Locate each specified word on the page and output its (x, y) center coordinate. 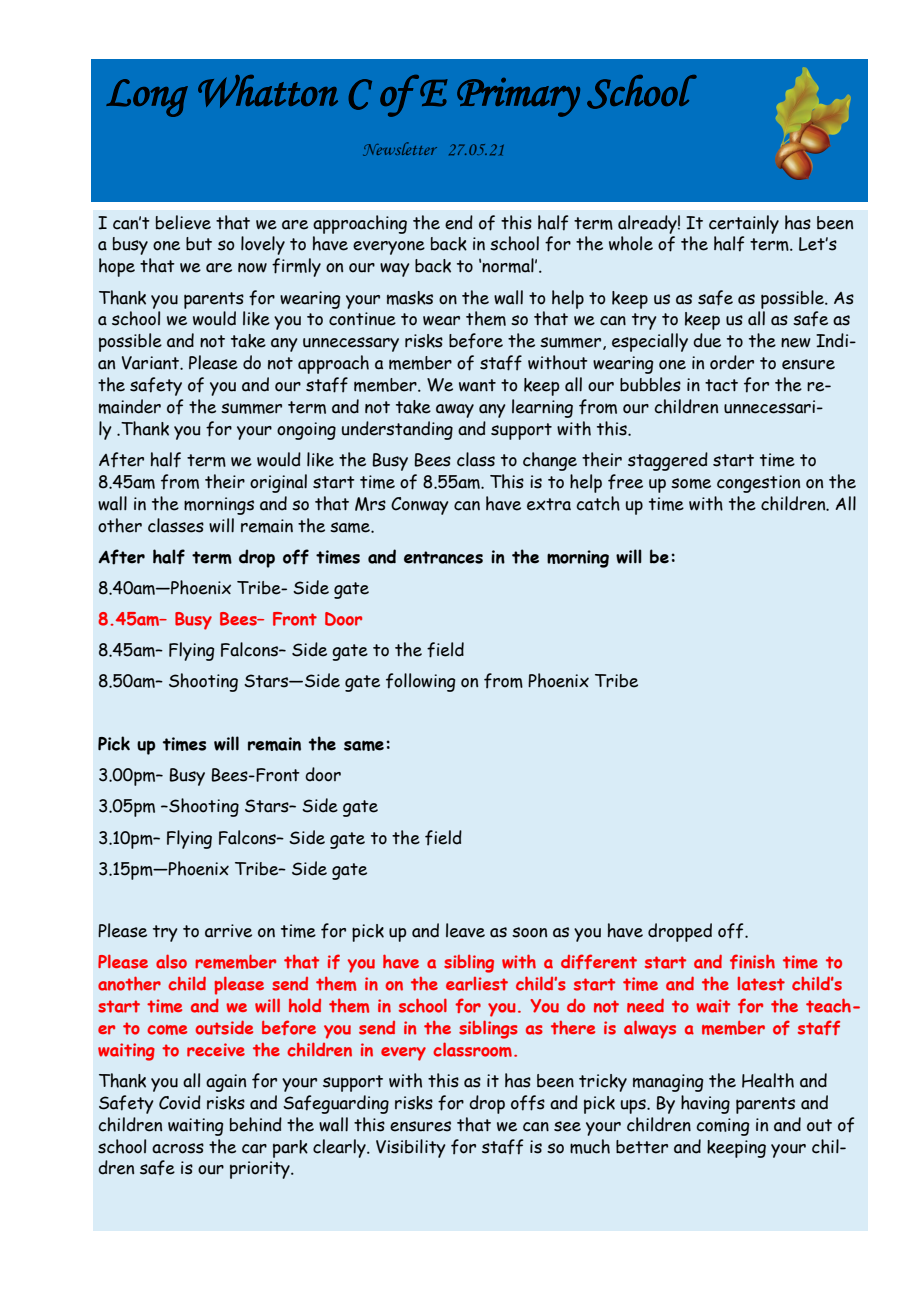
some (691, 483)
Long (147, 98)
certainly (744, 224)
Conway (420, 506)
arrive (228, 931)
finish (752, 961)
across (178, 1148)
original (278, 483)
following (421, 682)
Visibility (411, 1148)
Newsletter (400, 149)
